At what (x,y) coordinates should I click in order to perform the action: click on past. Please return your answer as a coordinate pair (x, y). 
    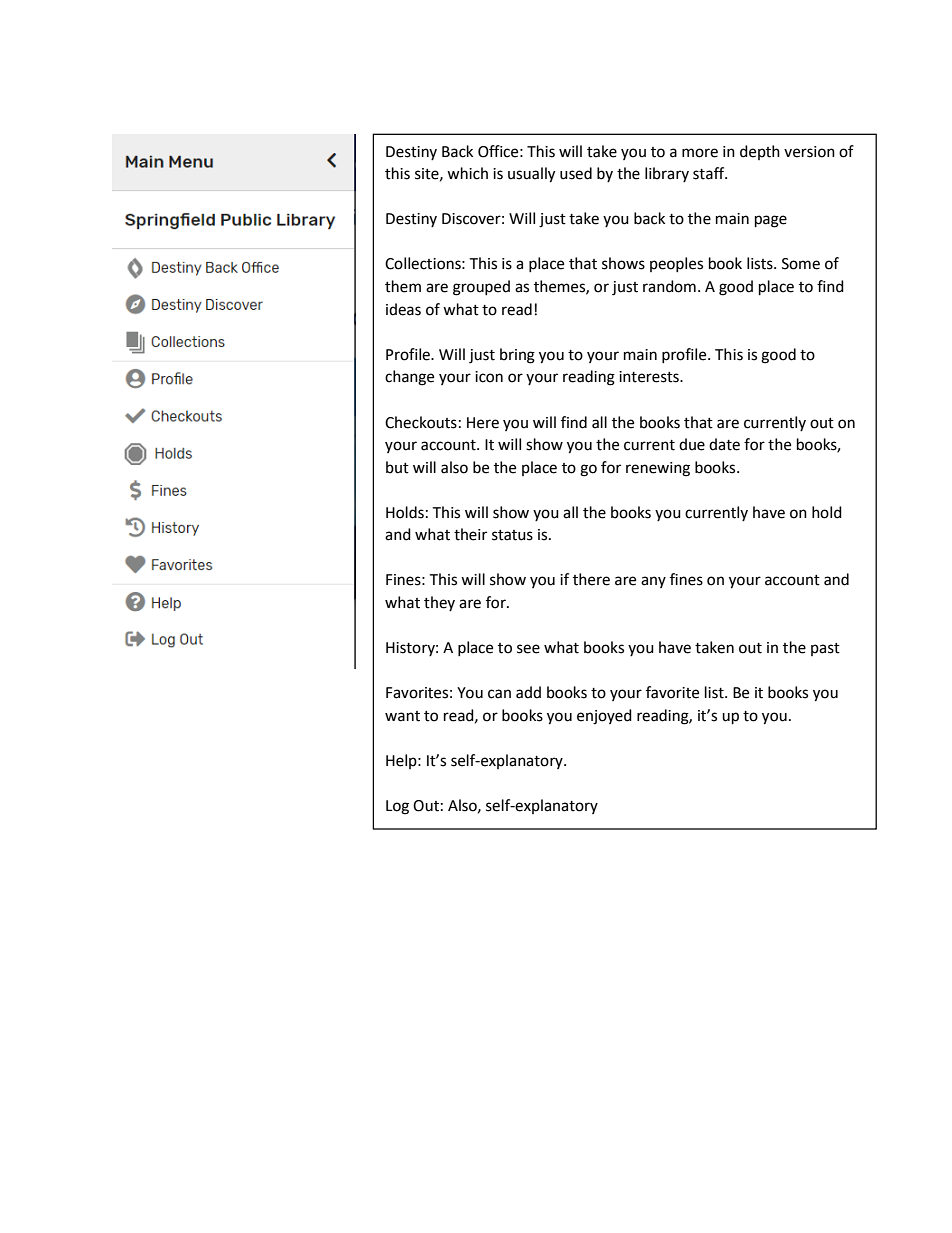
    Looking at the image, I should click on (825, 649).
